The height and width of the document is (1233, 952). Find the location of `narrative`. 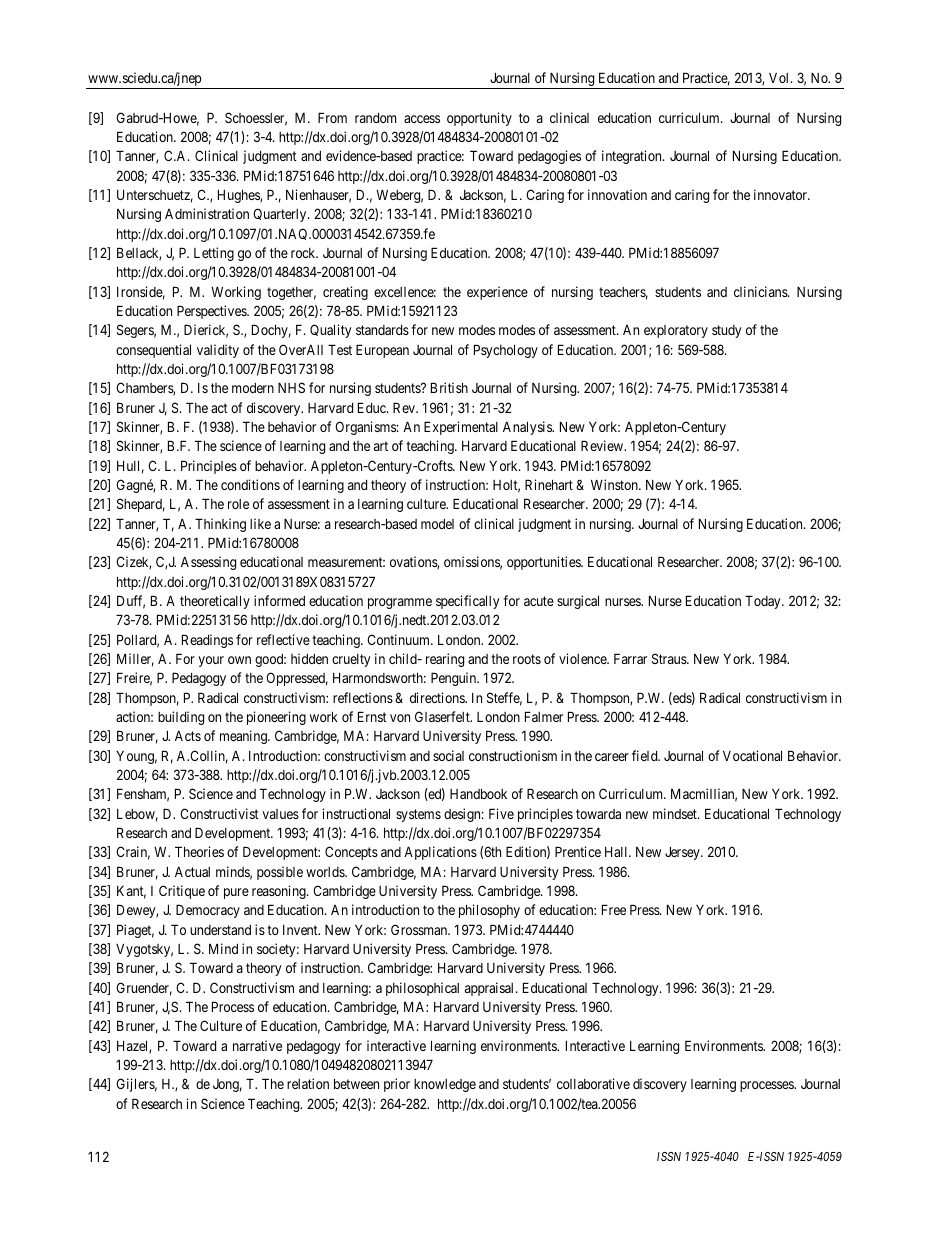

narrative is located at coordinates (257, 1045).
